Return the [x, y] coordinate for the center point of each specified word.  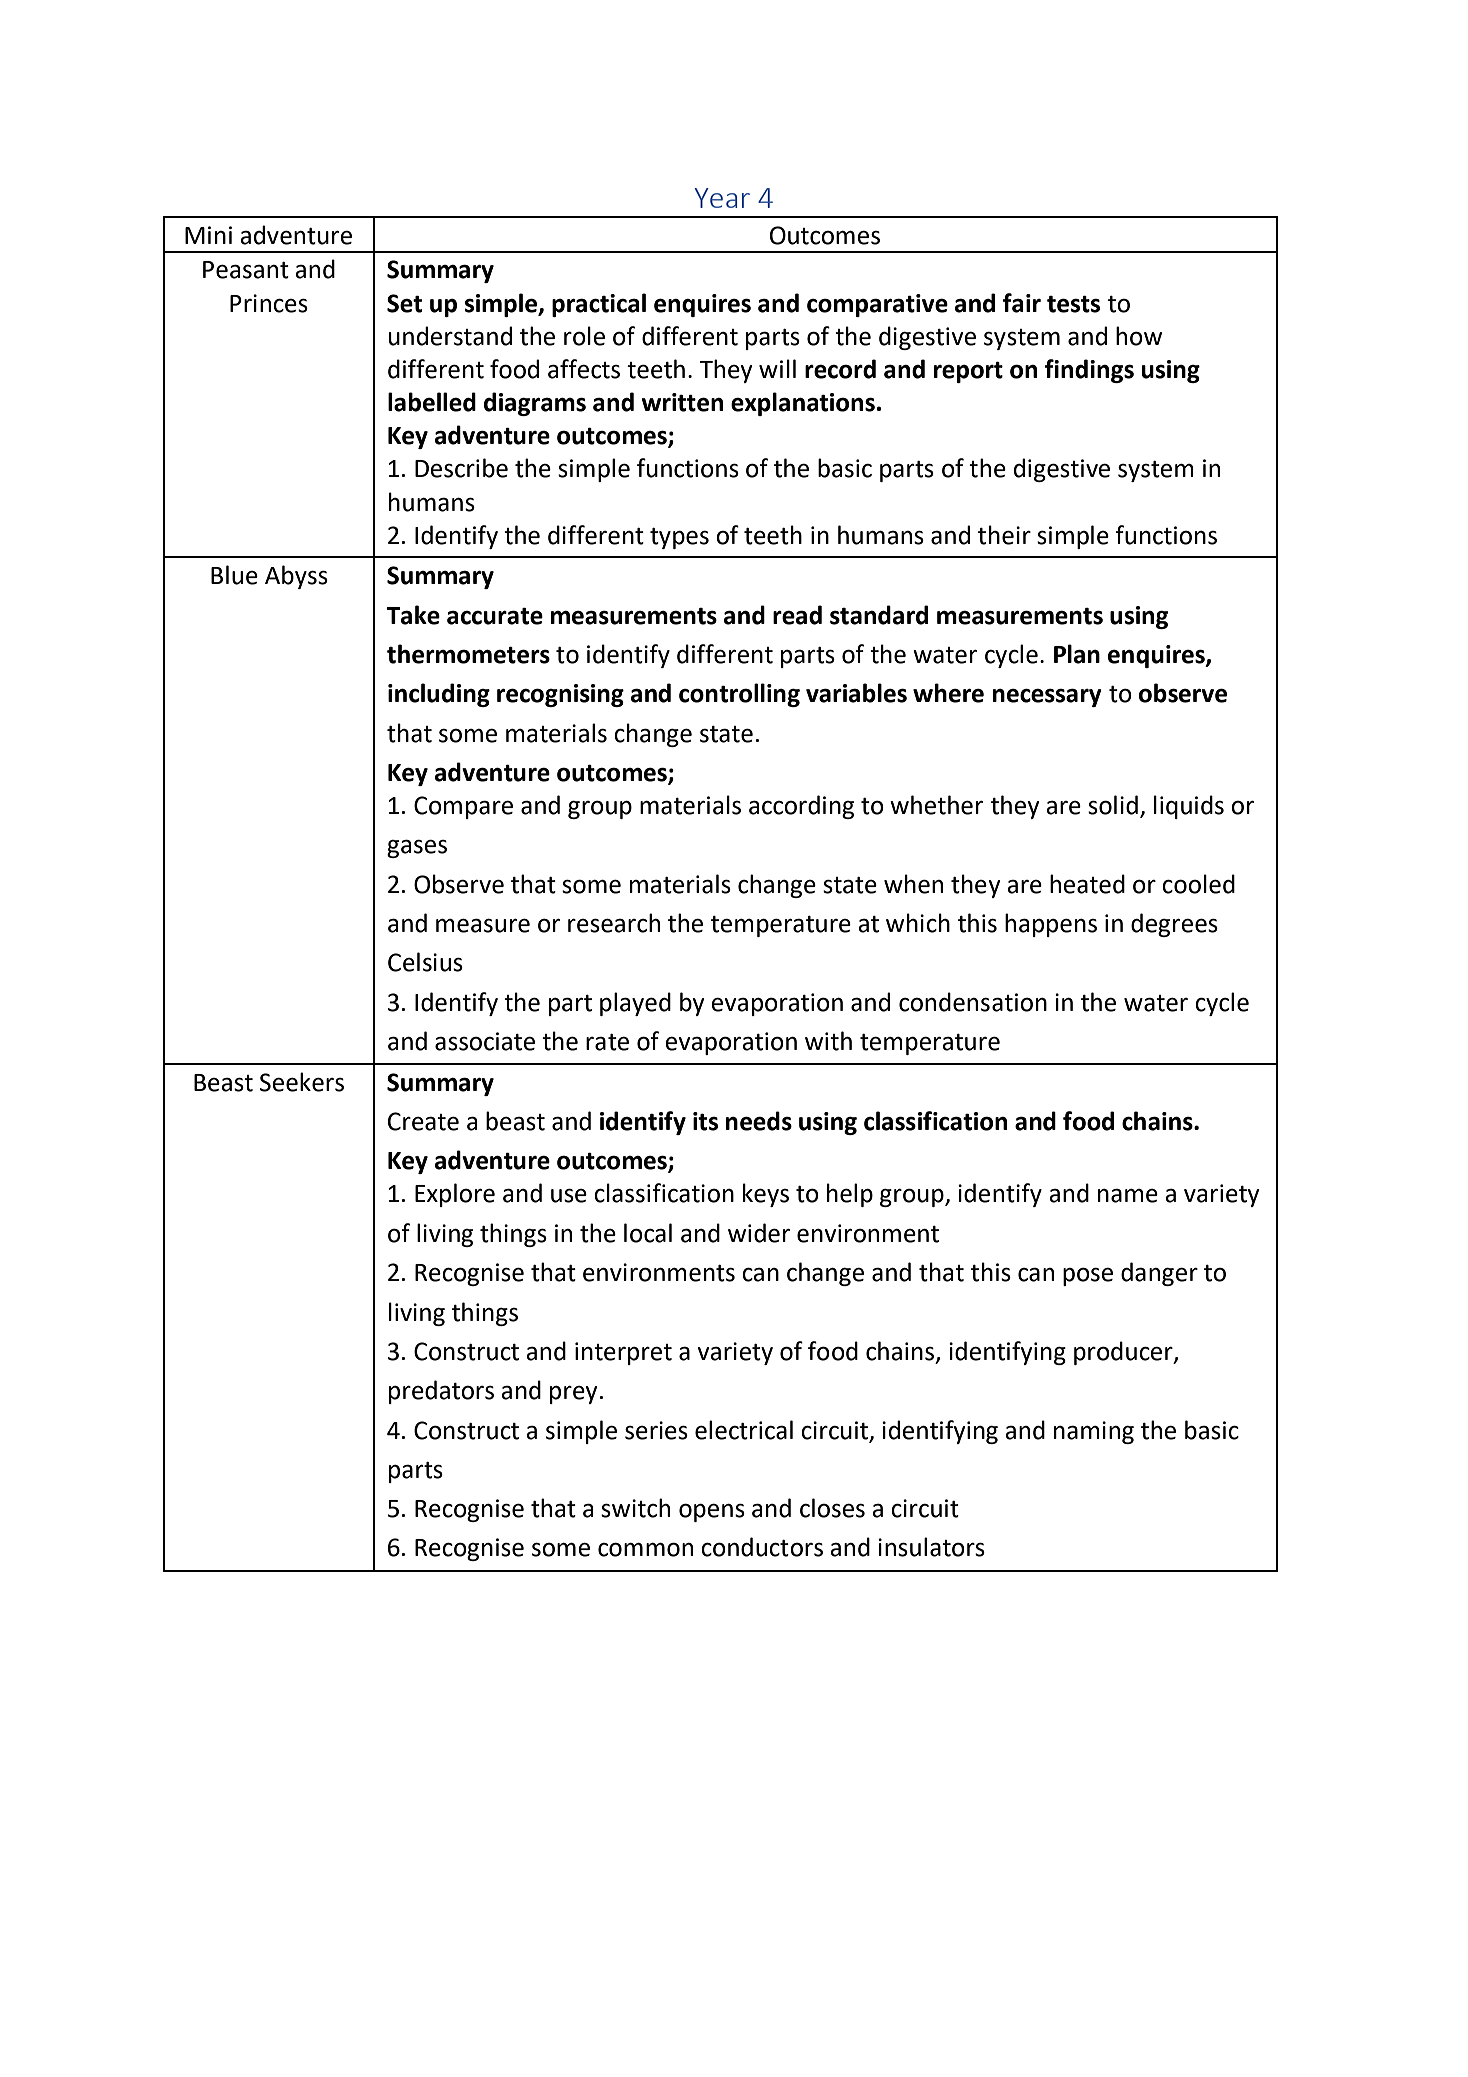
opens [712, 1512]
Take [413, 615]
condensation [973, 1002]
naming [1094, 1432]
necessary [1047, 698]
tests [1073, 304]
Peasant [246, 270]
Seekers [302, 1082]
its [705, 1121]
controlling [739, 695]
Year [722, 198]
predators [441, 1392]
